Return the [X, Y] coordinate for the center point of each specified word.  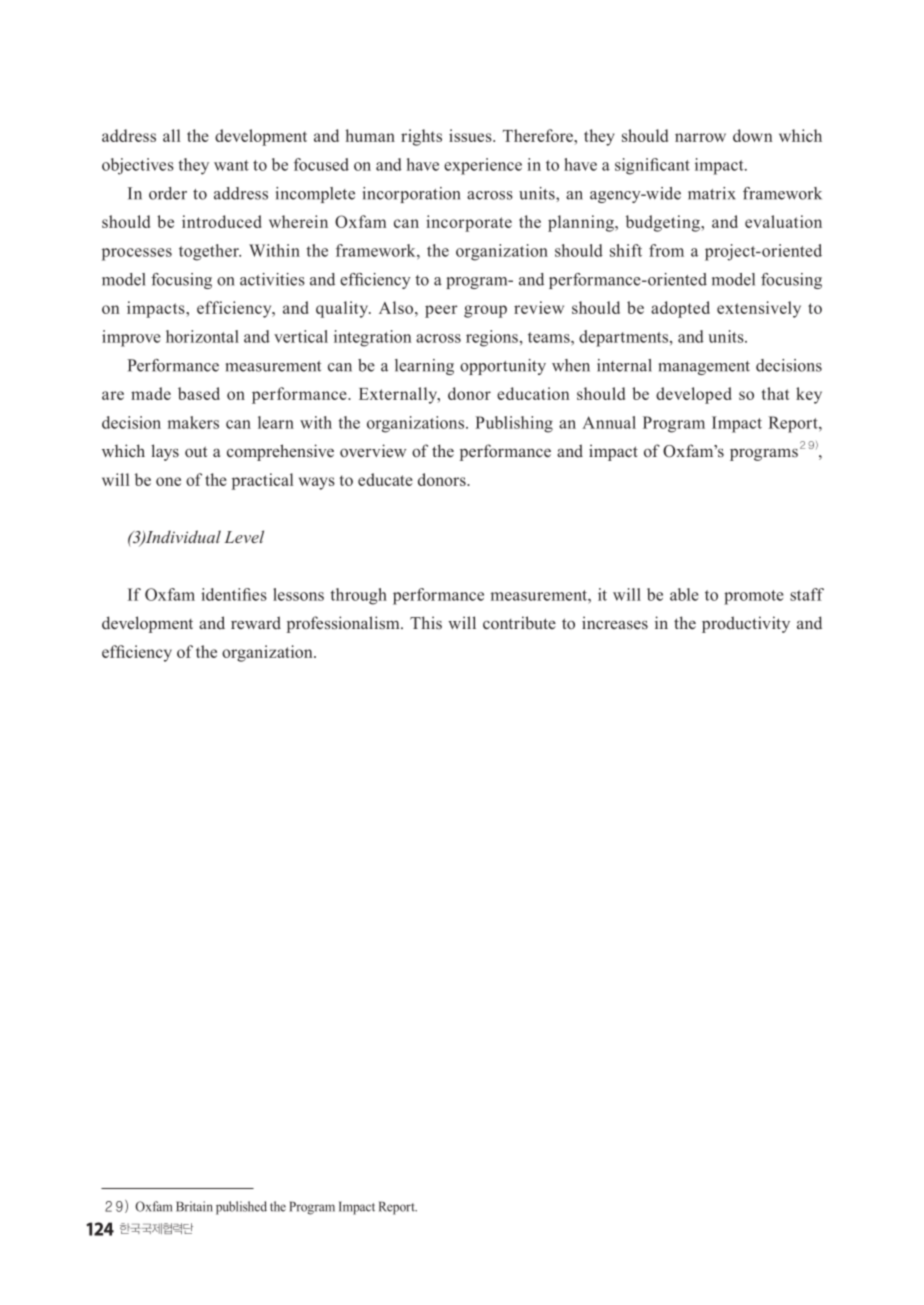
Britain [194, 1206]
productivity [746, 624]
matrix [712, 193]
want [231, 165]
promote [754, 597]
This [426, 622]
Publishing [514, 424]
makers [193, 422]
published [241, 1208]
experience [483, 166]
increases [615, 622]
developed [693, 395]
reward [256, 622]
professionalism [344, 624]
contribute [519, 622]
